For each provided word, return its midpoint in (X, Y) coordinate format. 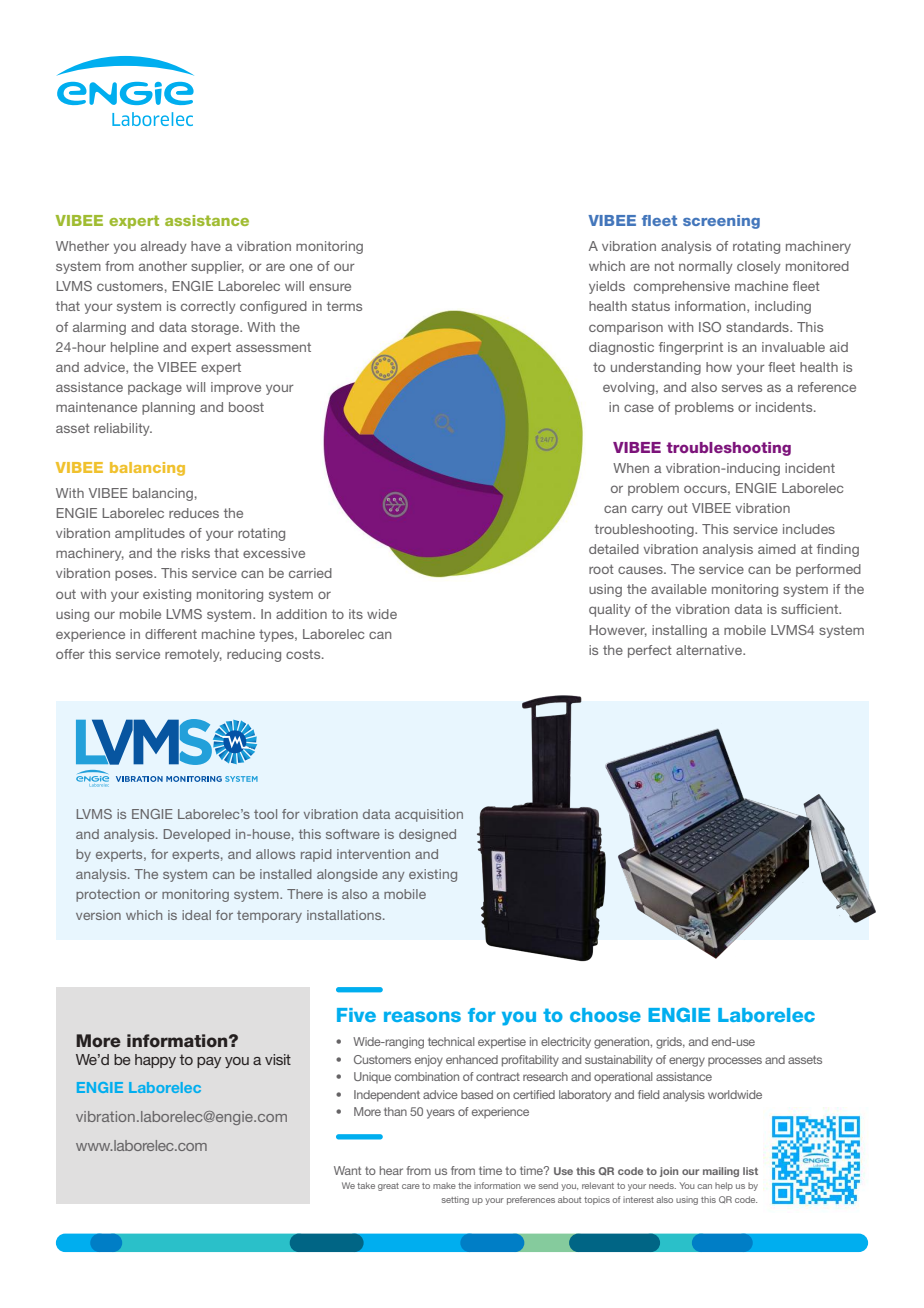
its (356, 614)
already (164, 247)
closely (759, 267)
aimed (777, 549)
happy (155, 1061)
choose (605, 1015)
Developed (197, 835)
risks (195, 553)
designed (427, 835)
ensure (330, 287)
